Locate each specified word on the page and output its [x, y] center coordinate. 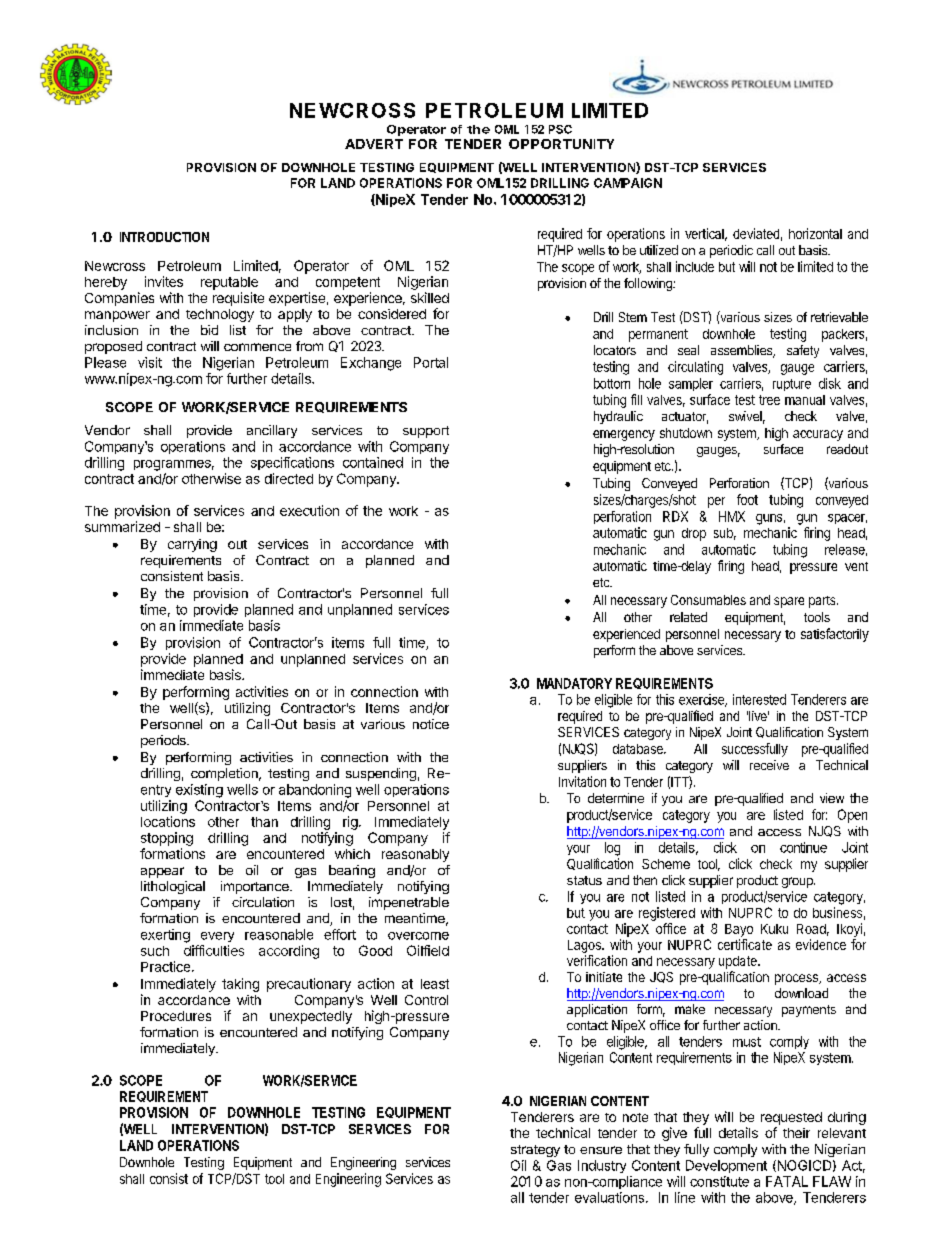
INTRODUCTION [164, 237]
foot [747, 499]
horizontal [815, 233]
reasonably [415, 855]
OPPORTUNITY [561, 144]
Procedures [176, 1016]
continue [803, 847]
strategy [535, 1151]
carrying [192, 545]
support [426, 432]
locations [168, 821]
